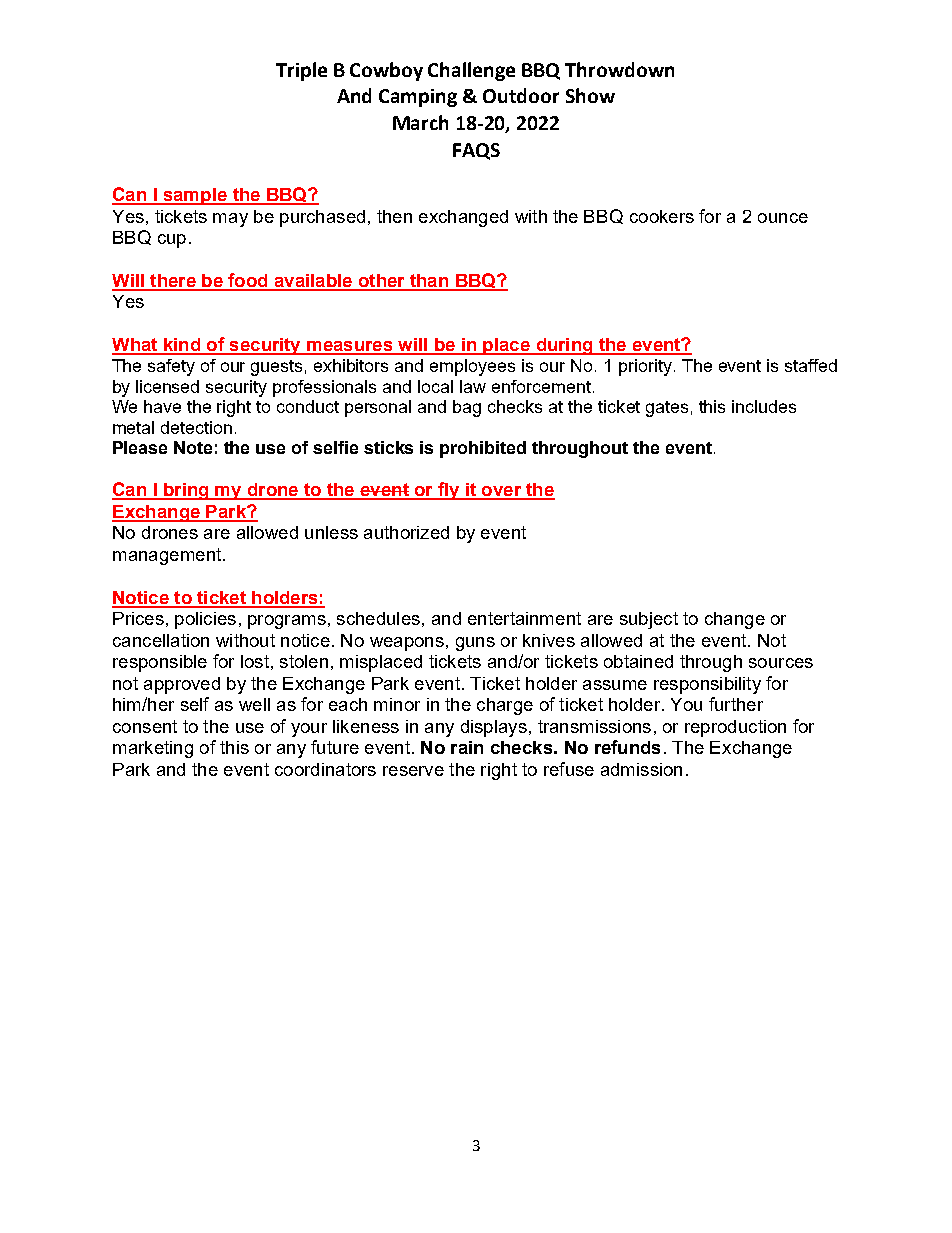  I want to click on Triple, so click(301, 71).
